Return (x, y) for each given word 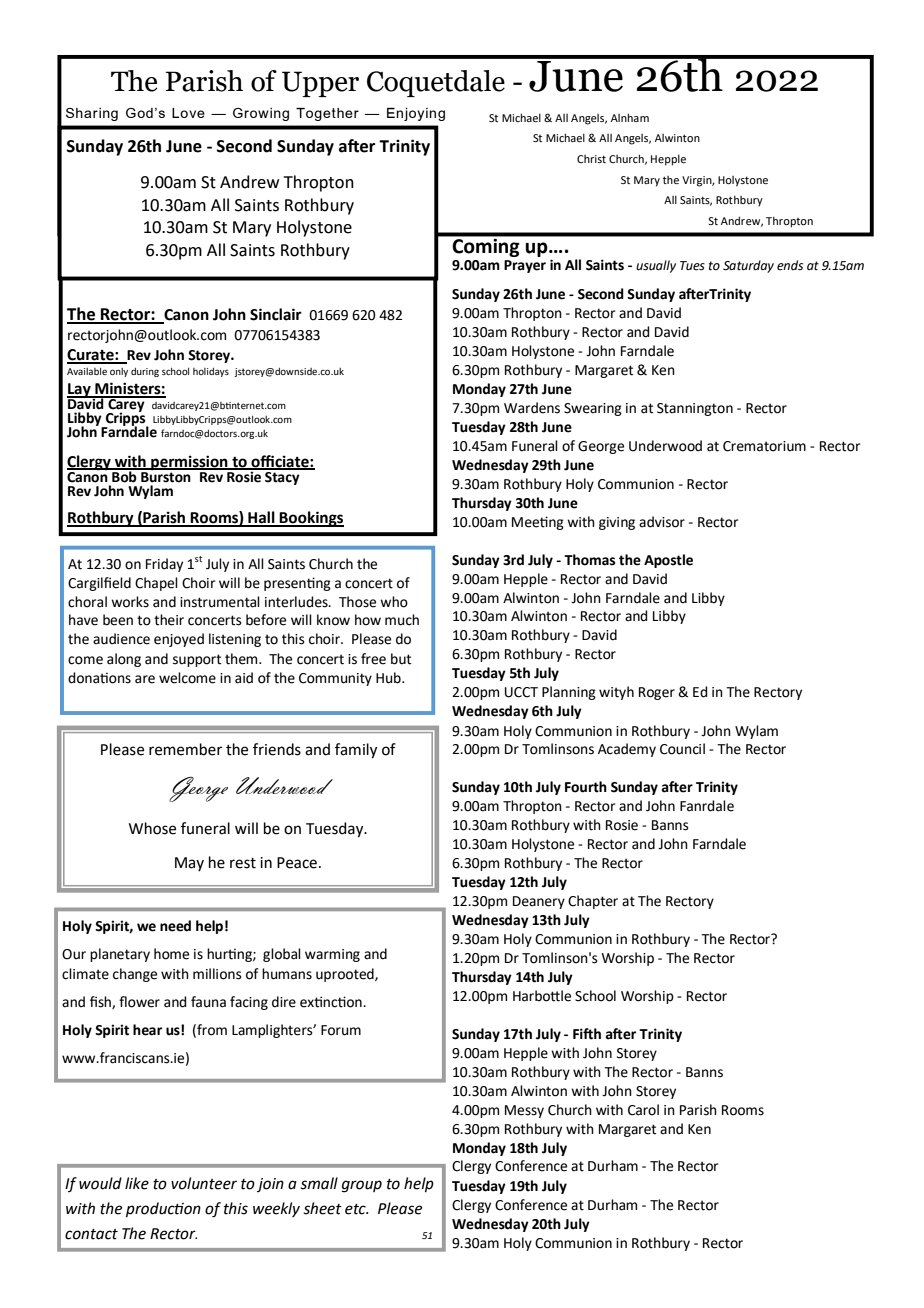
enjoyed (179, 640)
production (163, 1209)
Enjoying (416, 114)
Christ (591, 159)
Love (188, 113)
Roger (657, 693)
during (145, 372)
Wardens (532, 408)
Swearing (593, 409)
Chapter (593, 902)
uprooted (346, 975)
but (401, 659)
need (175, 926)
